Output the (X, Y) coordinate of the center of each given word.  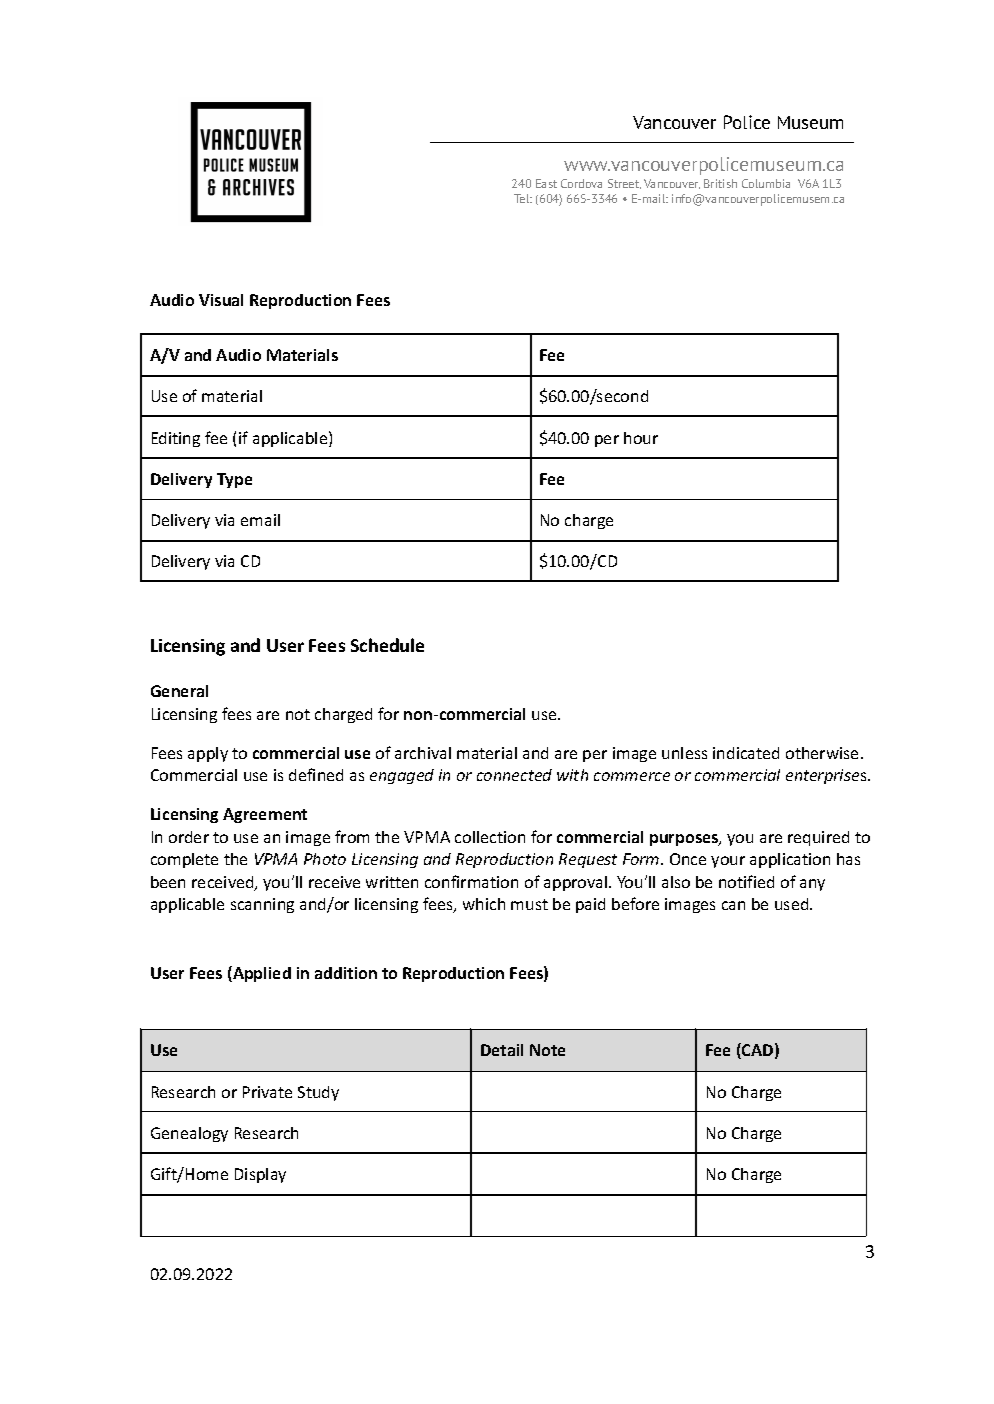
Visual (221, 300)
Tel (523, 198)
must (529, 904)
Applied (261, 974)
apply (208, 754)
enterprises (827, 776)
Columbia (766, 183)
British (720, 183)
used (793, 904)
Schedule (387, 645)
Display (260, 1175)
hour (641, 438)
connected (514, 775)
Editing (176, 439)
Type (234, 480)
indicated (746, 753)
